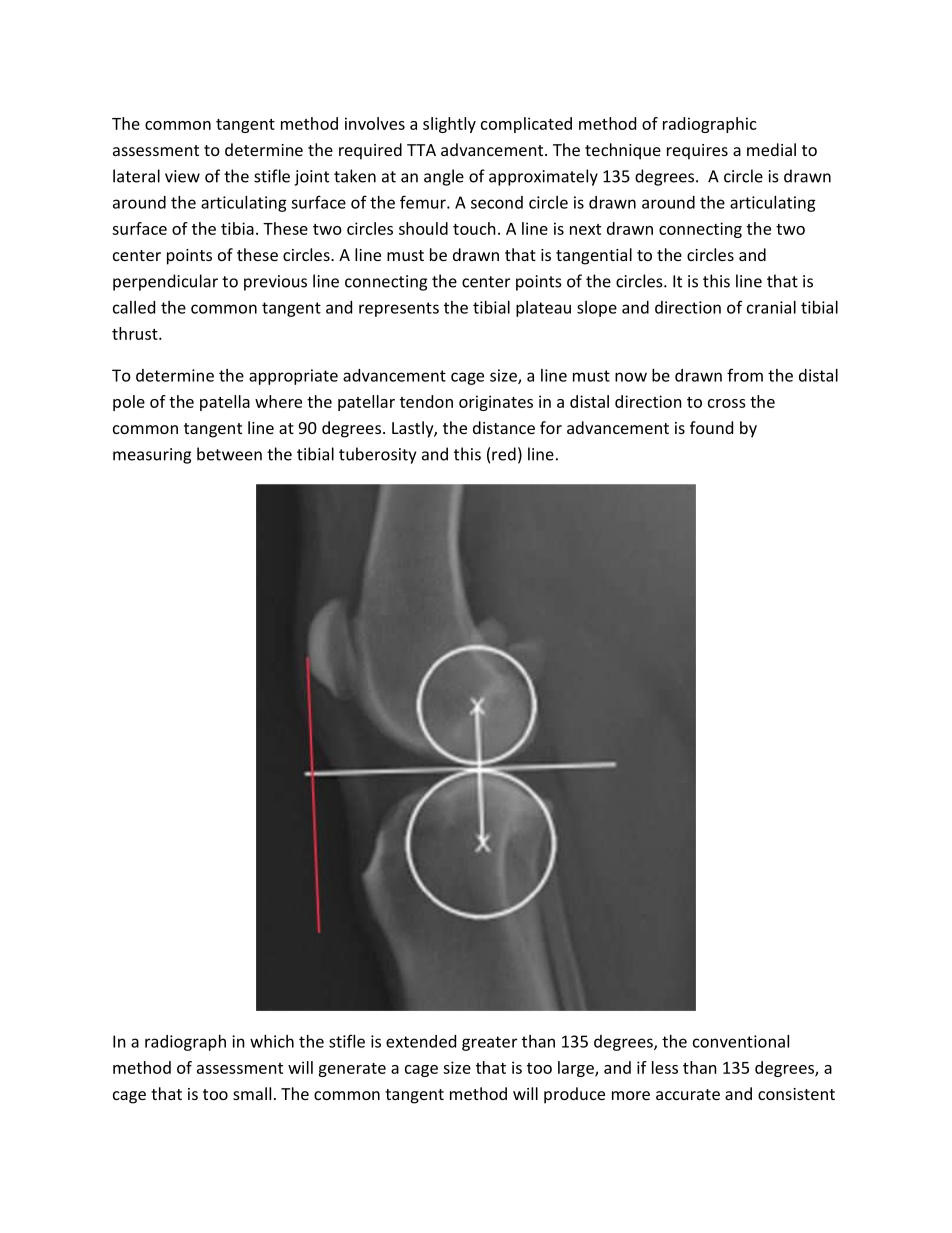  What do you see at coordinates (711, 427) in the page?
I see `found` at bounding box center [711, 427].
